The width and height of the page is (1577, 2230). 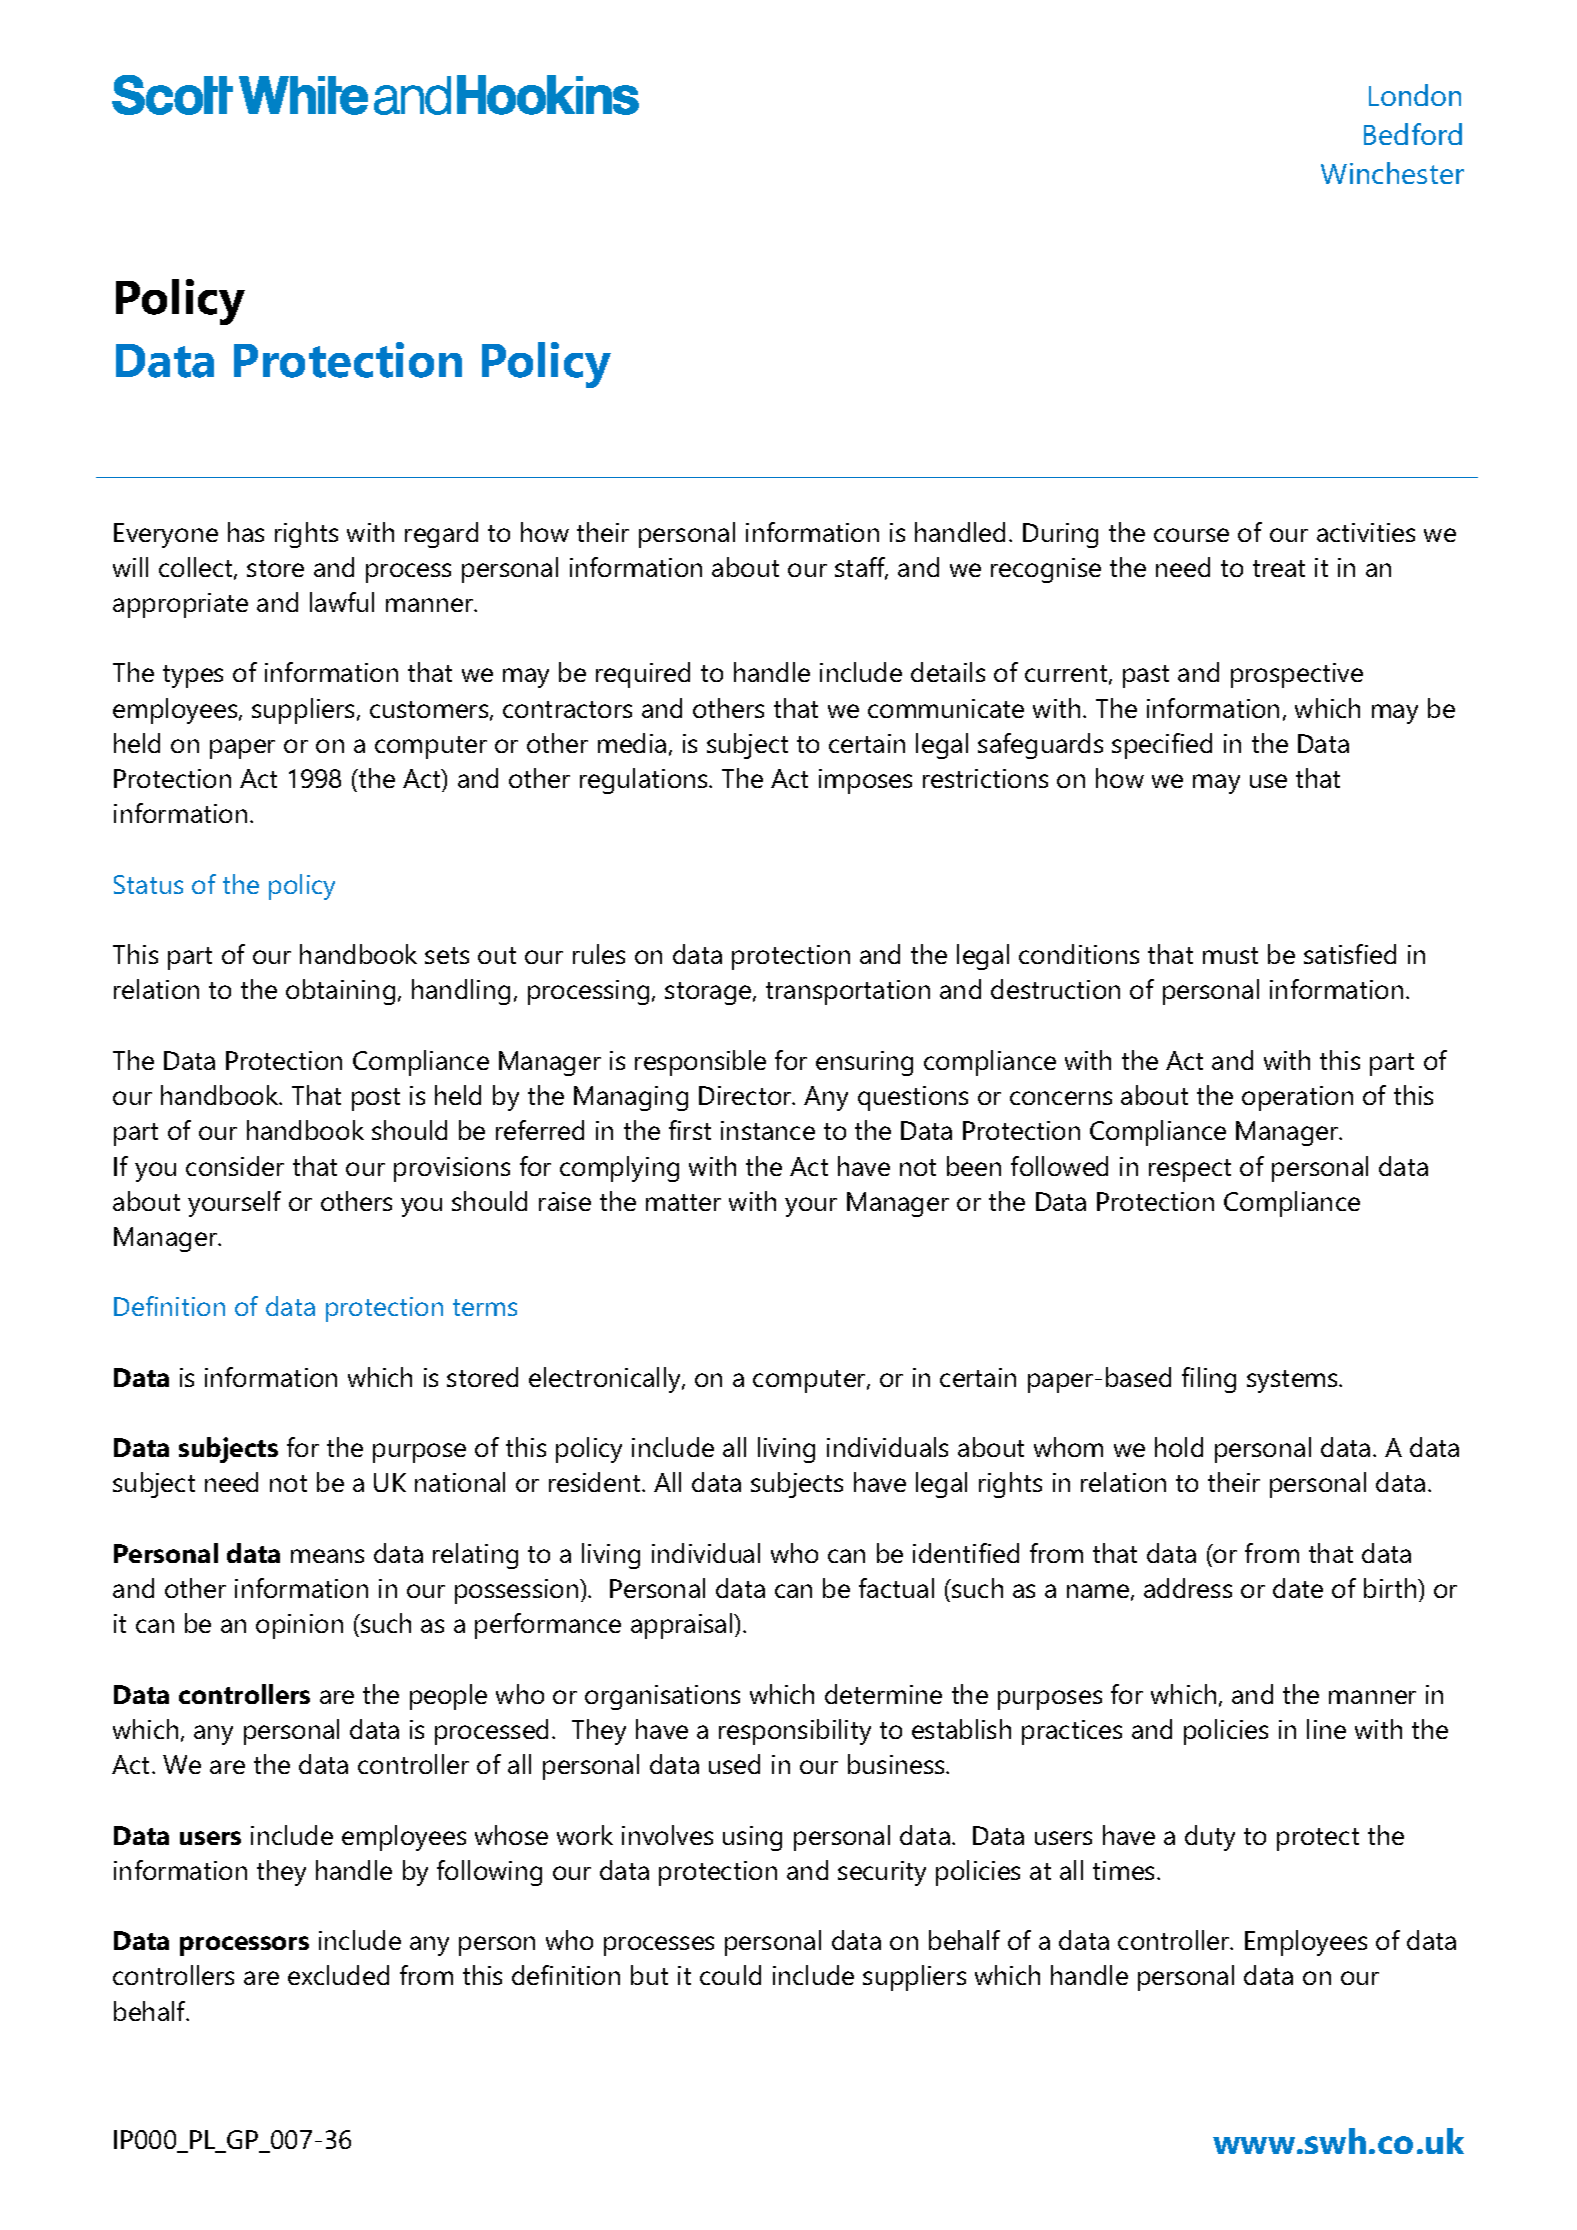 I want to click on excluded, so click(x=338, y=1975).
